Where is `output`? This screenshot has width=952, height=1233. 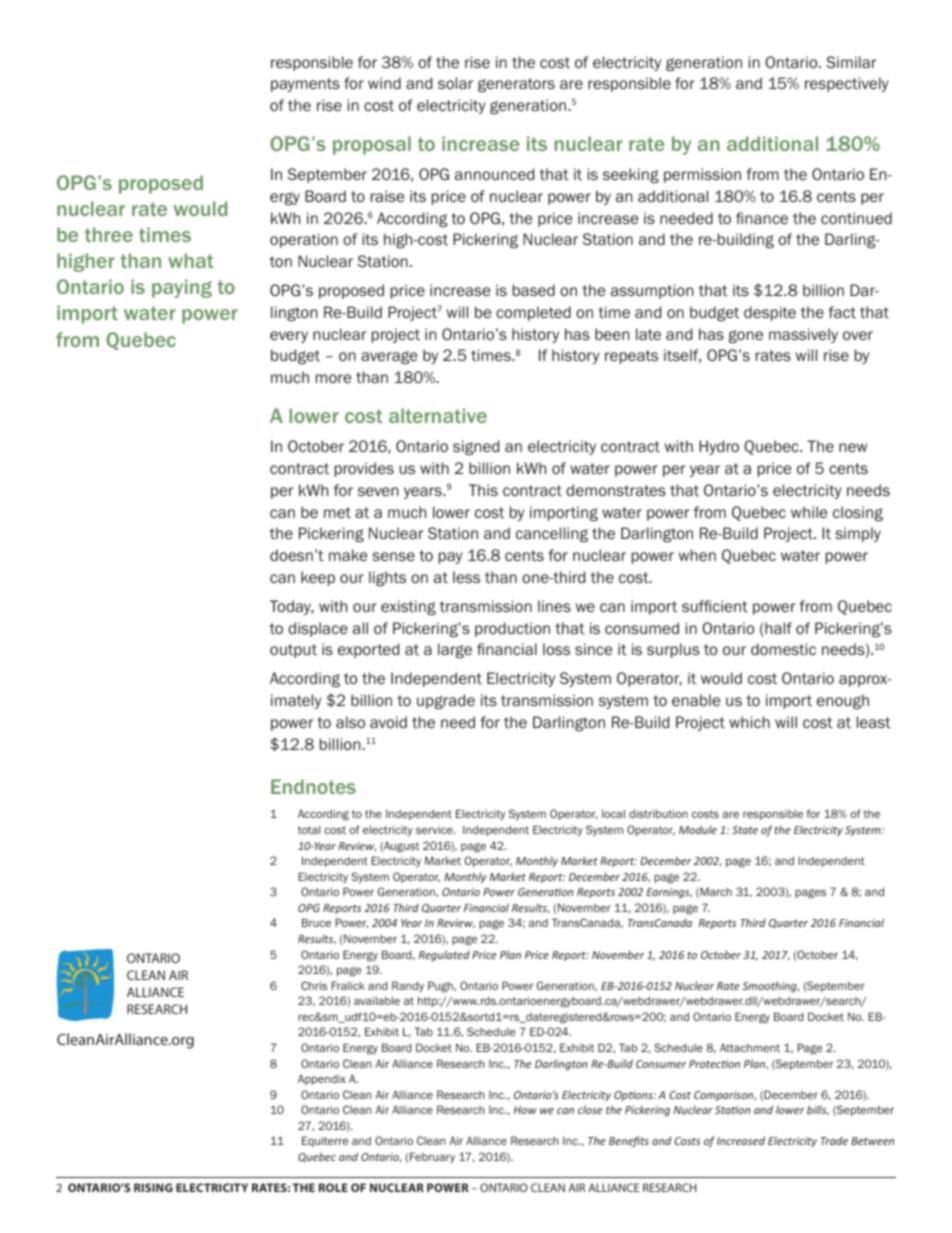 output is located at coordinates (293, 651).
